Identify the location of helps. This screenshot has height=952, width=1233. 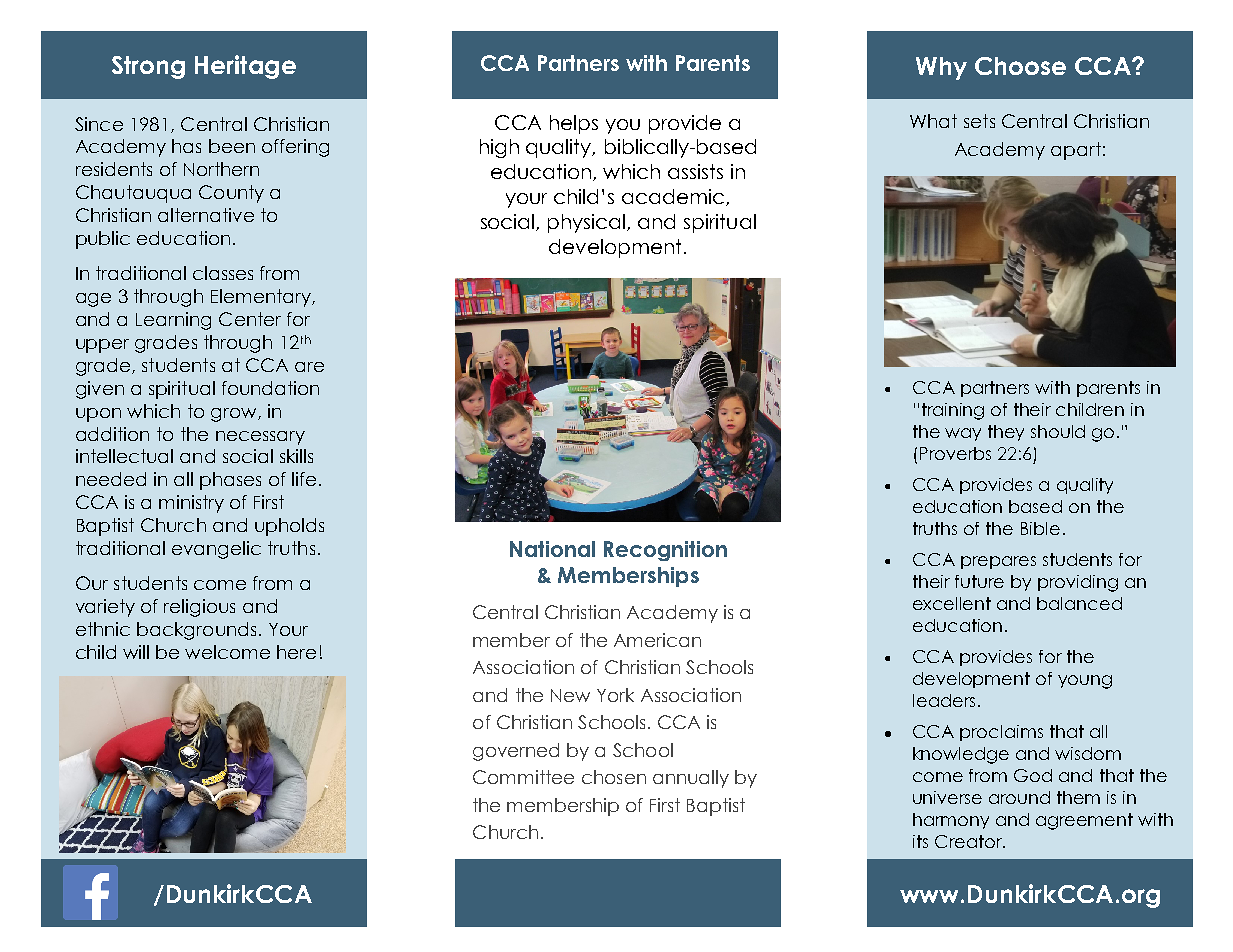
(574, 124).
